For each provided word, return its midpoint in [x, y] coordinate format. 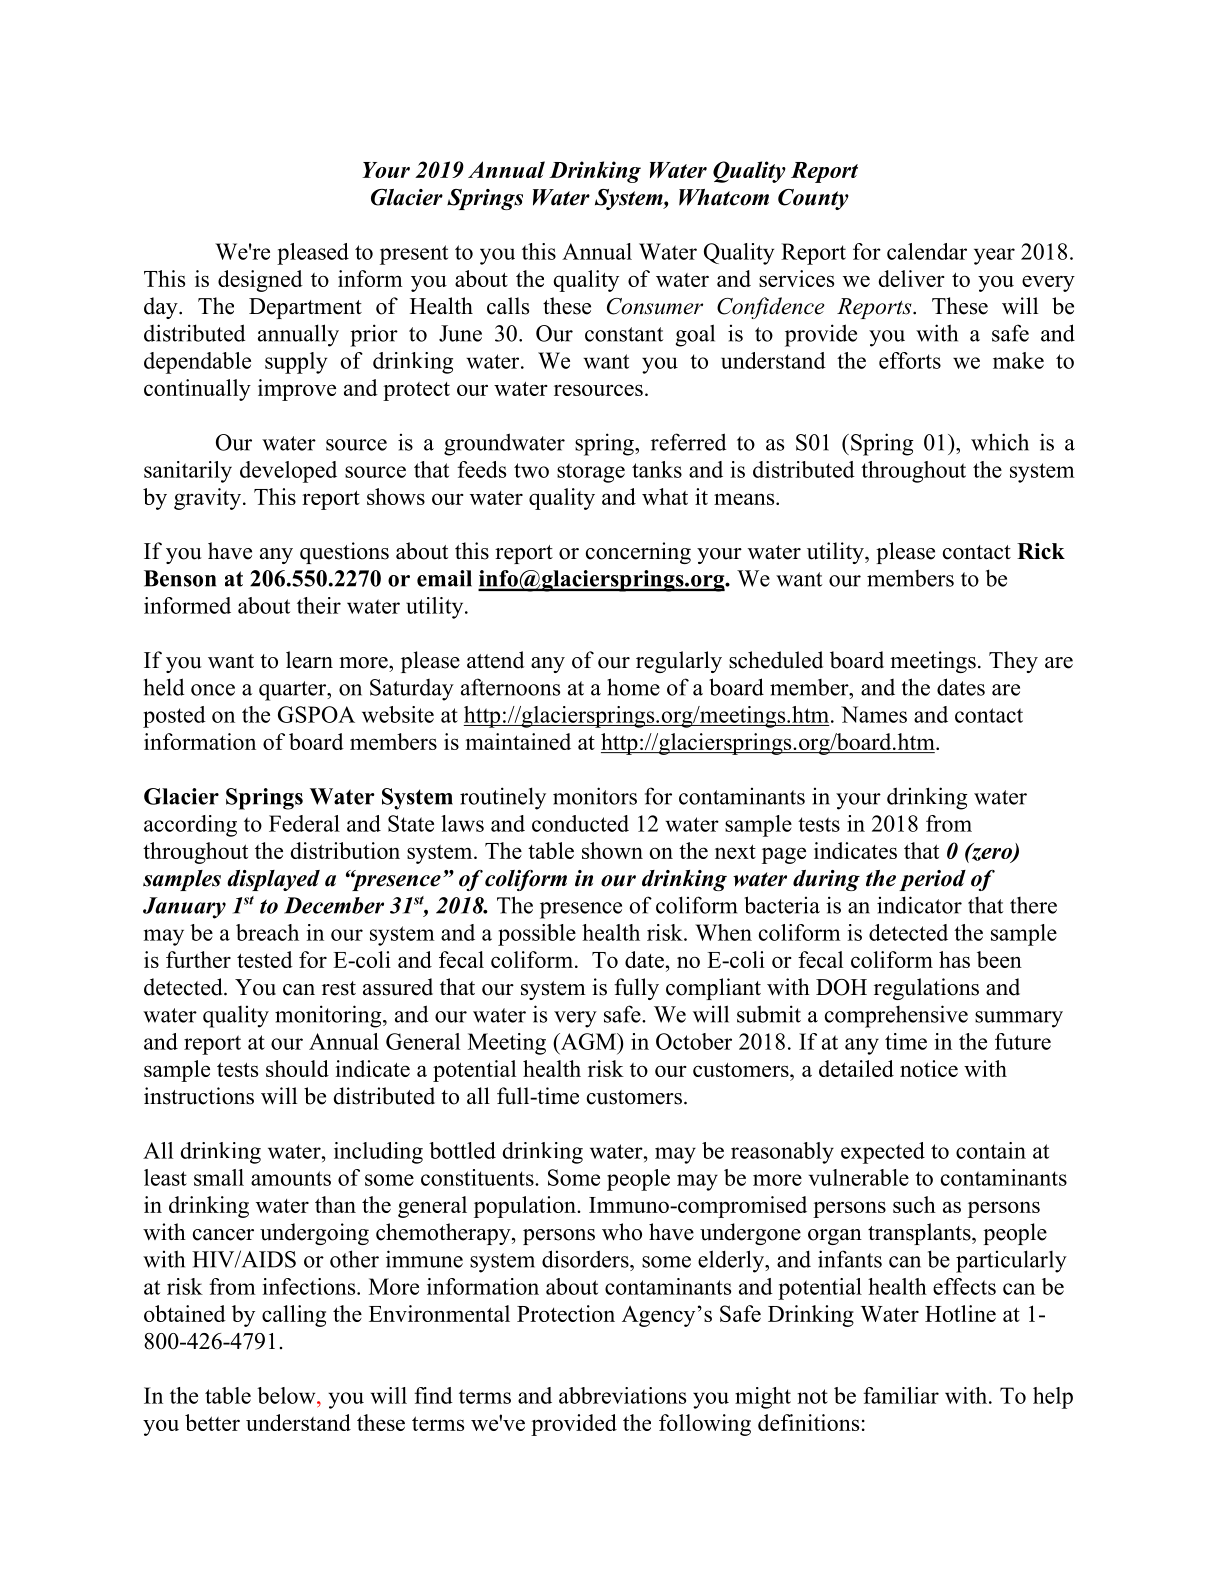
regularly [679, 662]
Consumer [655, 306]
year [994, 256]
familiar [901, 1395]
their [319, 605]
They [1013, 662]
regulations [926, 989]
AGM [588, 1041]
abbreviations [622, 1395]
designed [260, 281]
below [287, 1395]
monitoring [329, 1016]
